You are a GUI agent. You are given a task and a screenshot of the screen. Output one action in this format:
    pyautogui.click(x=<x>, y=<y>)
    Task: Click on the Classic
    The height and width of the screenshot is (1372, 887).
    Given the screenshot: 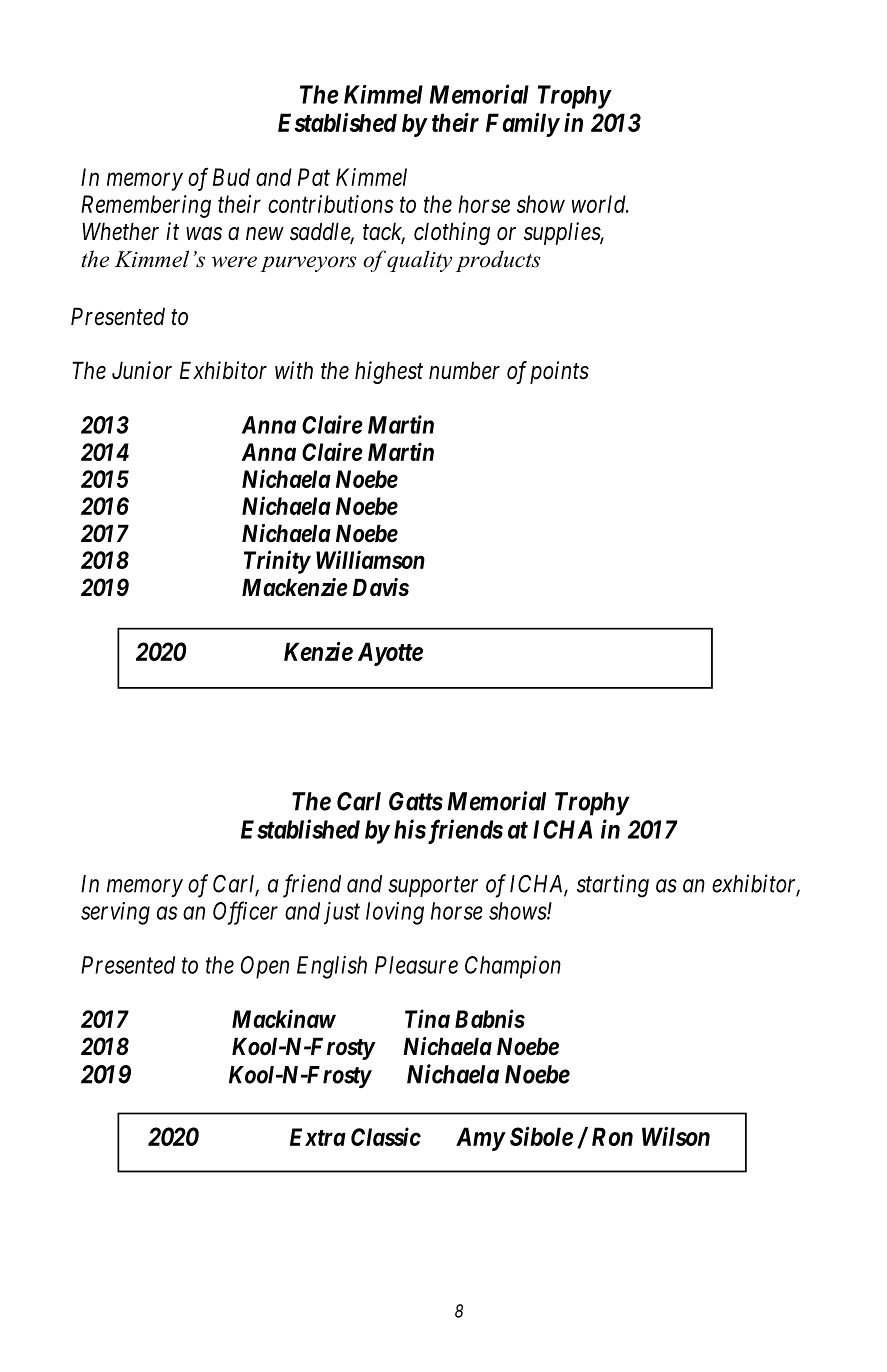 What is the action you would take?
    pyautogui.click(x=386, y=1136)
